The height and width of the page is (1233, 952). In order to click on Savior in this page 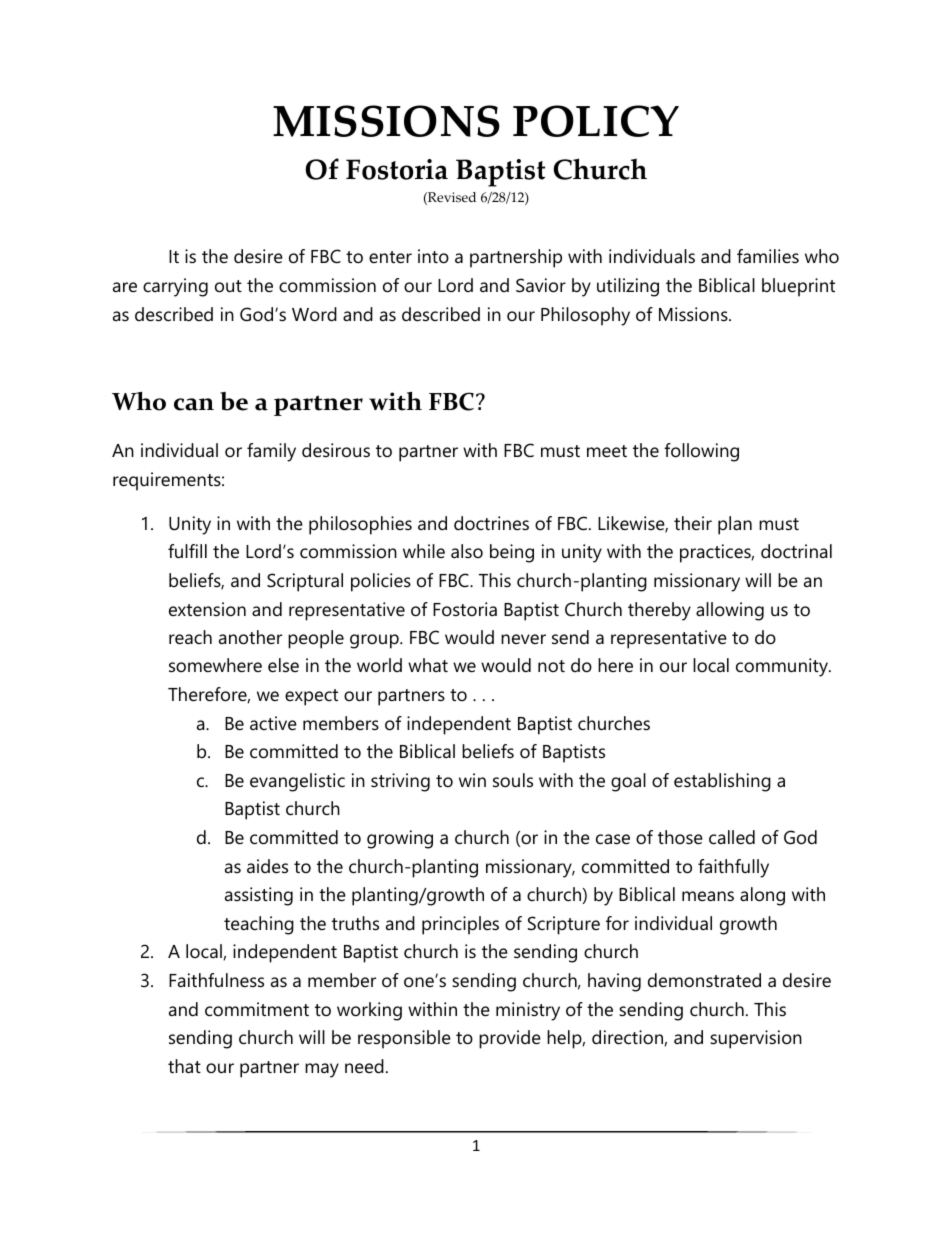, I will do `click(541, 285)`.
